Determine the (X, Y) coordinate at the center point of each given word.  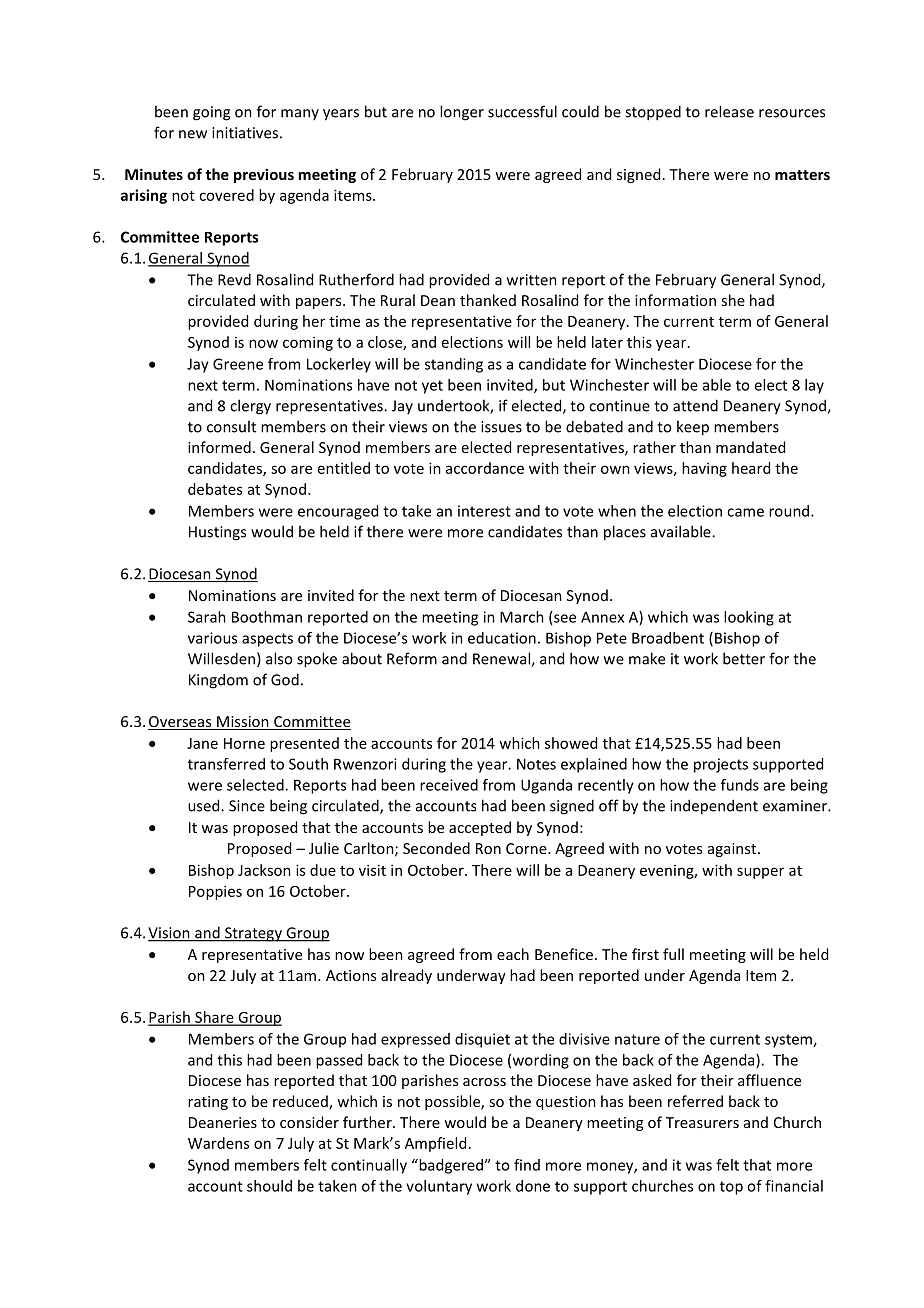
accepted (480, 828)
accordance (485, 468)
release (729, 111)
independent (714, 807)
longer (462, 113)
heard (751, 468)
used (205, 805)
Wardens (218, 1143)
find (527, 1165)
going (211, 113)
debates (215, 489)
